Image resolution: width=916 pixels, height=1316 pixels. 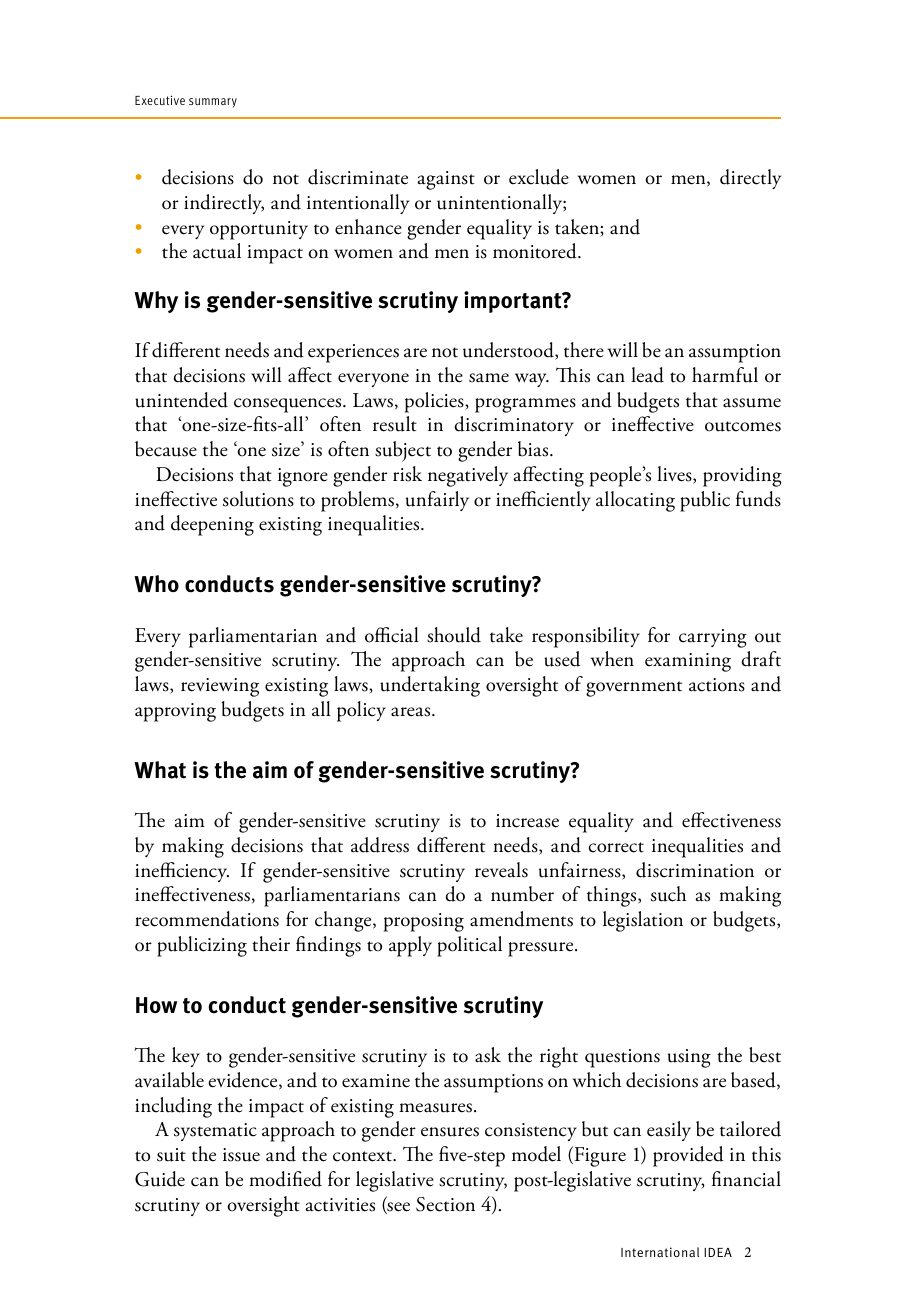 I want to click on recommendations, so click(x=207, y=919).
